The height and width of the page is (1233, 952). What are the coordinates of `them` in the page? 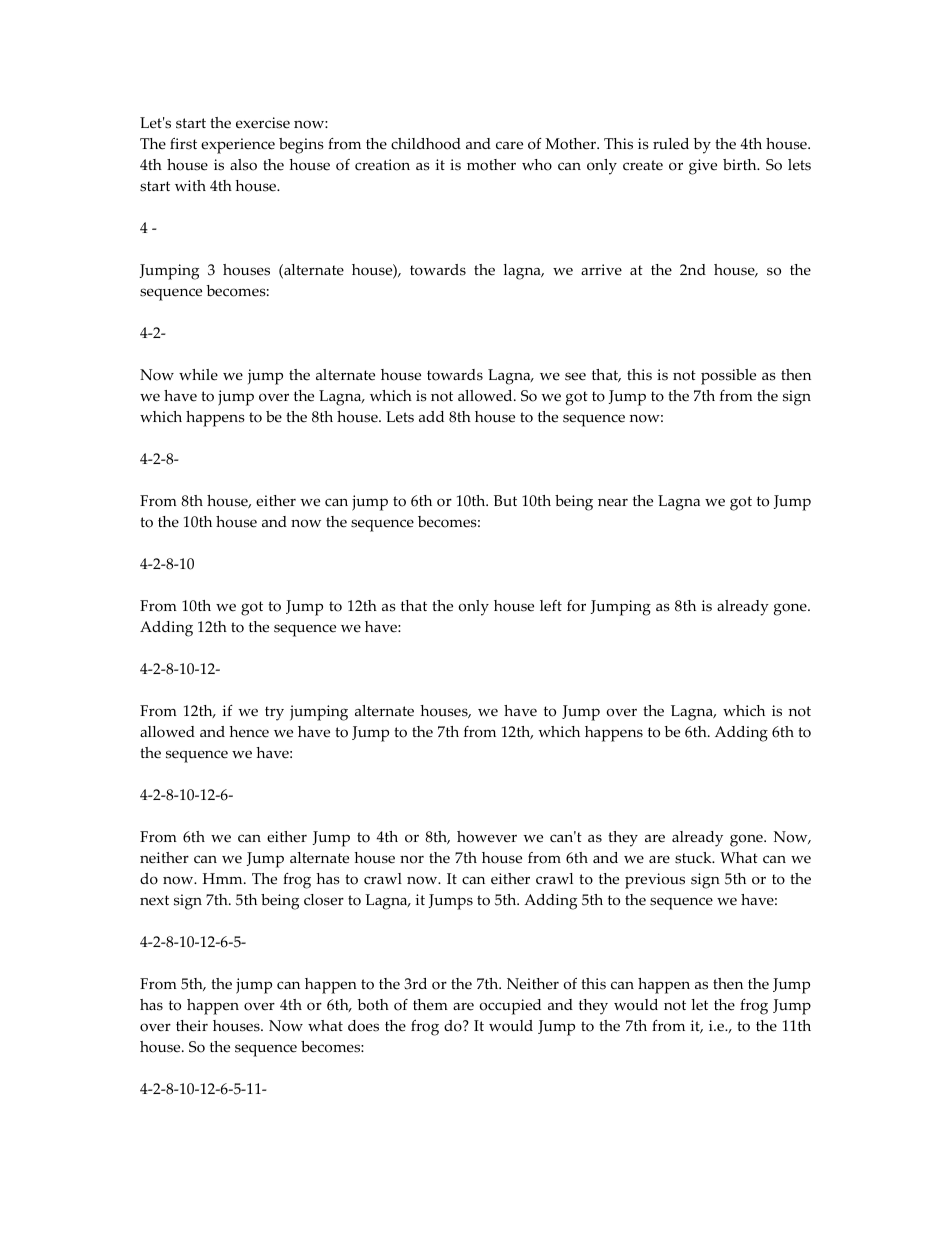 It's located at (430, 1005).
